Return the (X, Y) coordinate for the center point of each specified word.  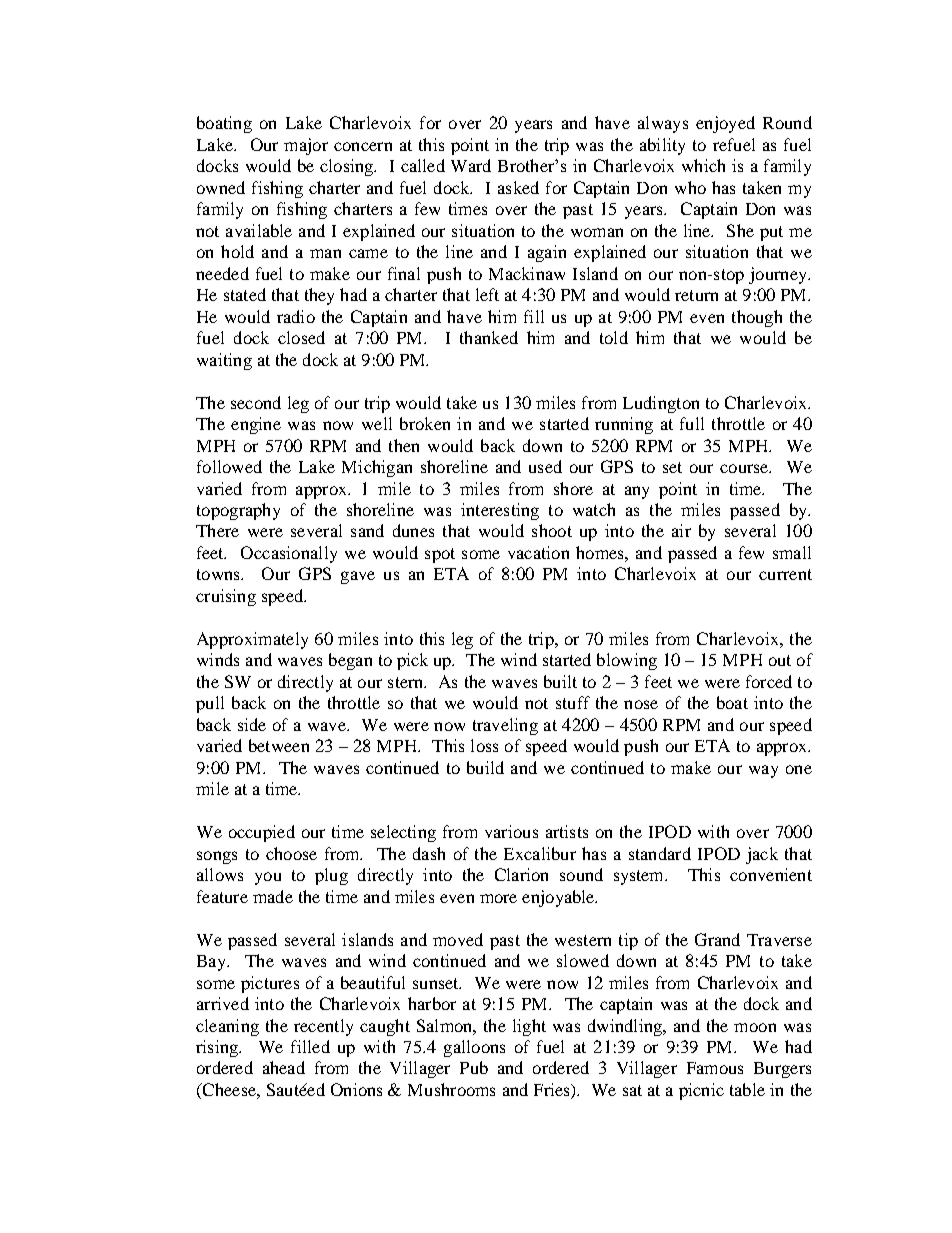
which (703, 165)
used (545, 466)
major (306, 146)
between (279, 745)
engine (256, 425)
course (745, 468)
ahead (284, 1067)
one (799, 769)
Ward (471, 165)
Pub (474, 1067)
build (485, 767)
